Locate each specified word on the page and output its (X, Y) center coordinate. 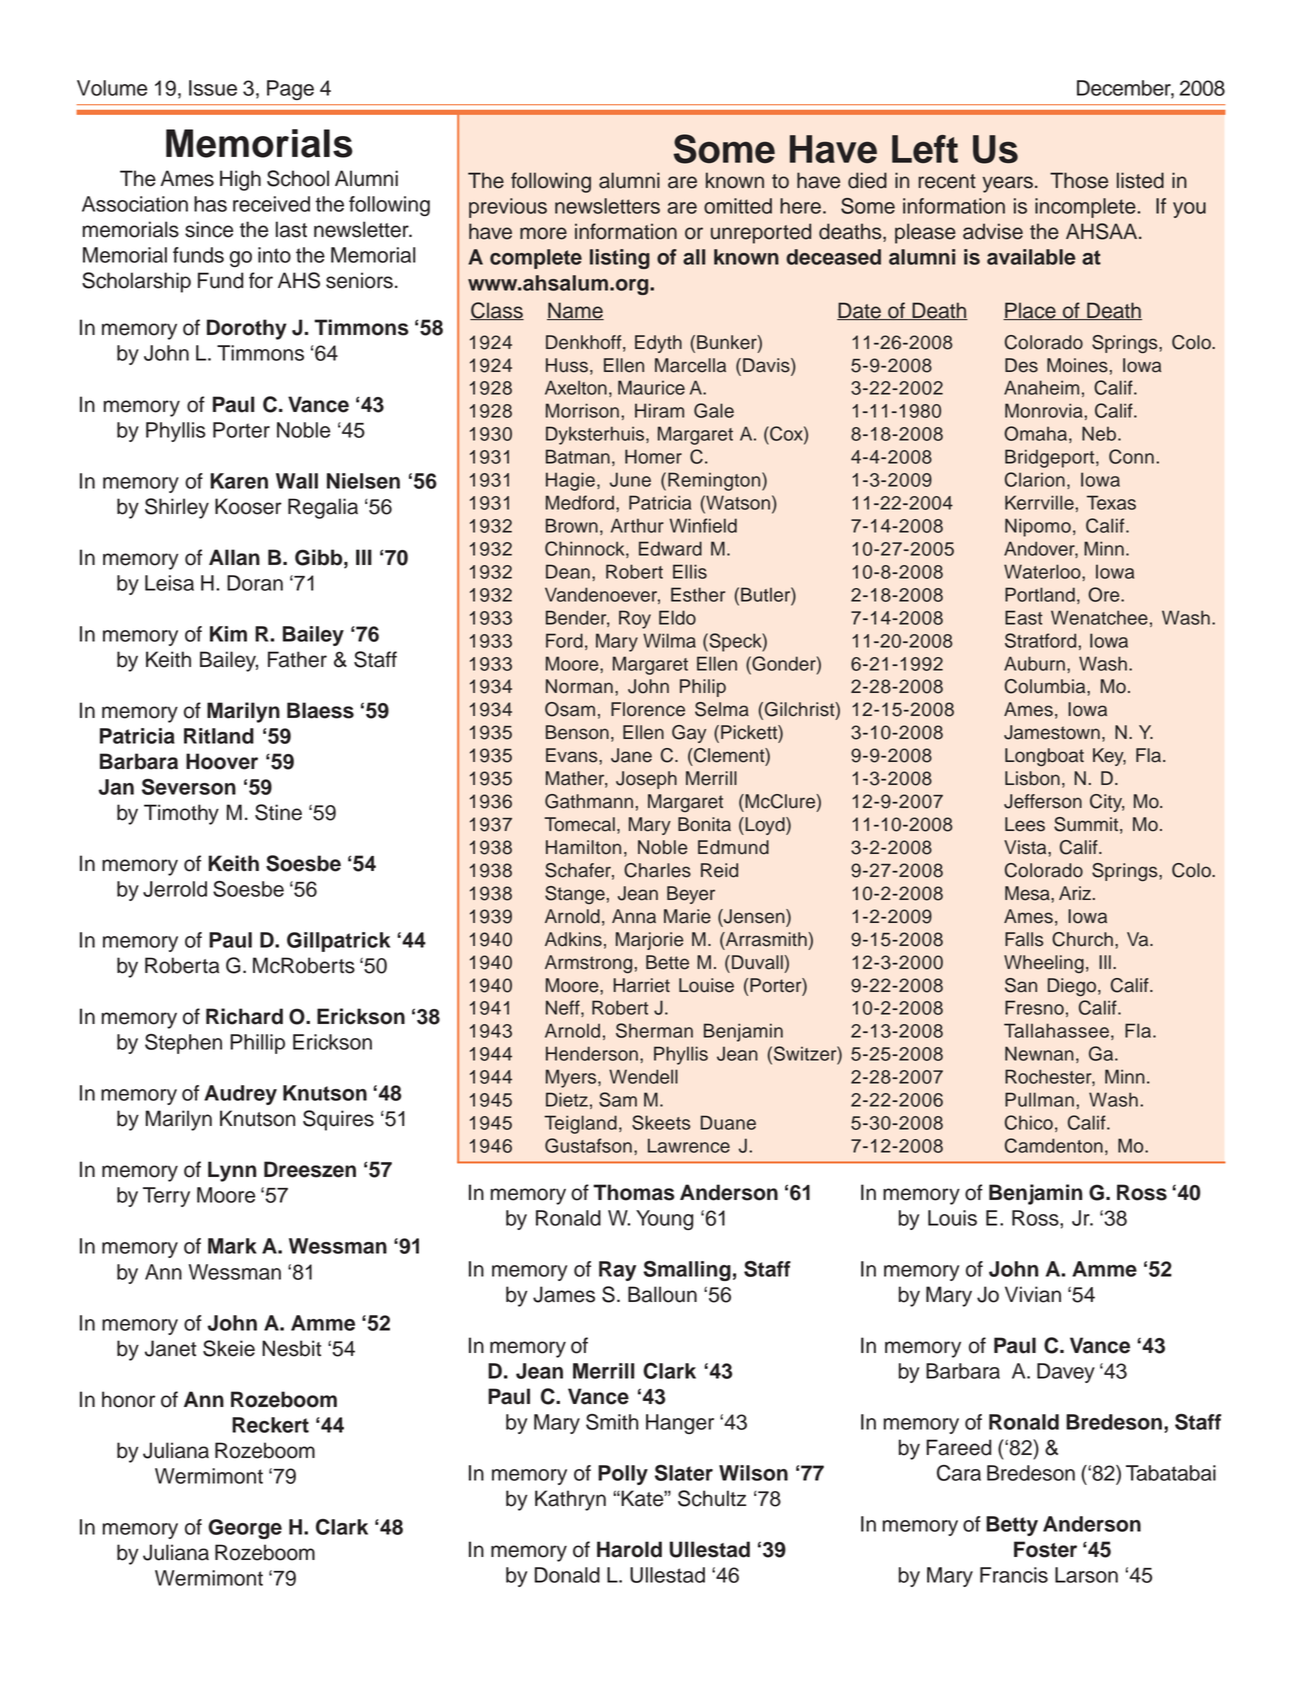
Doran (255, 583)
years (1007, 184)
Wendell (643, 1076)
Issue (213, 88)
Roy (635, 619)
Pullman (1039, 1099)
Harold (629, 1549)
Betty (1012, 1526)
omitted (738, 206)
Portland (1040, 594)
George (245, 1529)
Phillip (257, 1044)
